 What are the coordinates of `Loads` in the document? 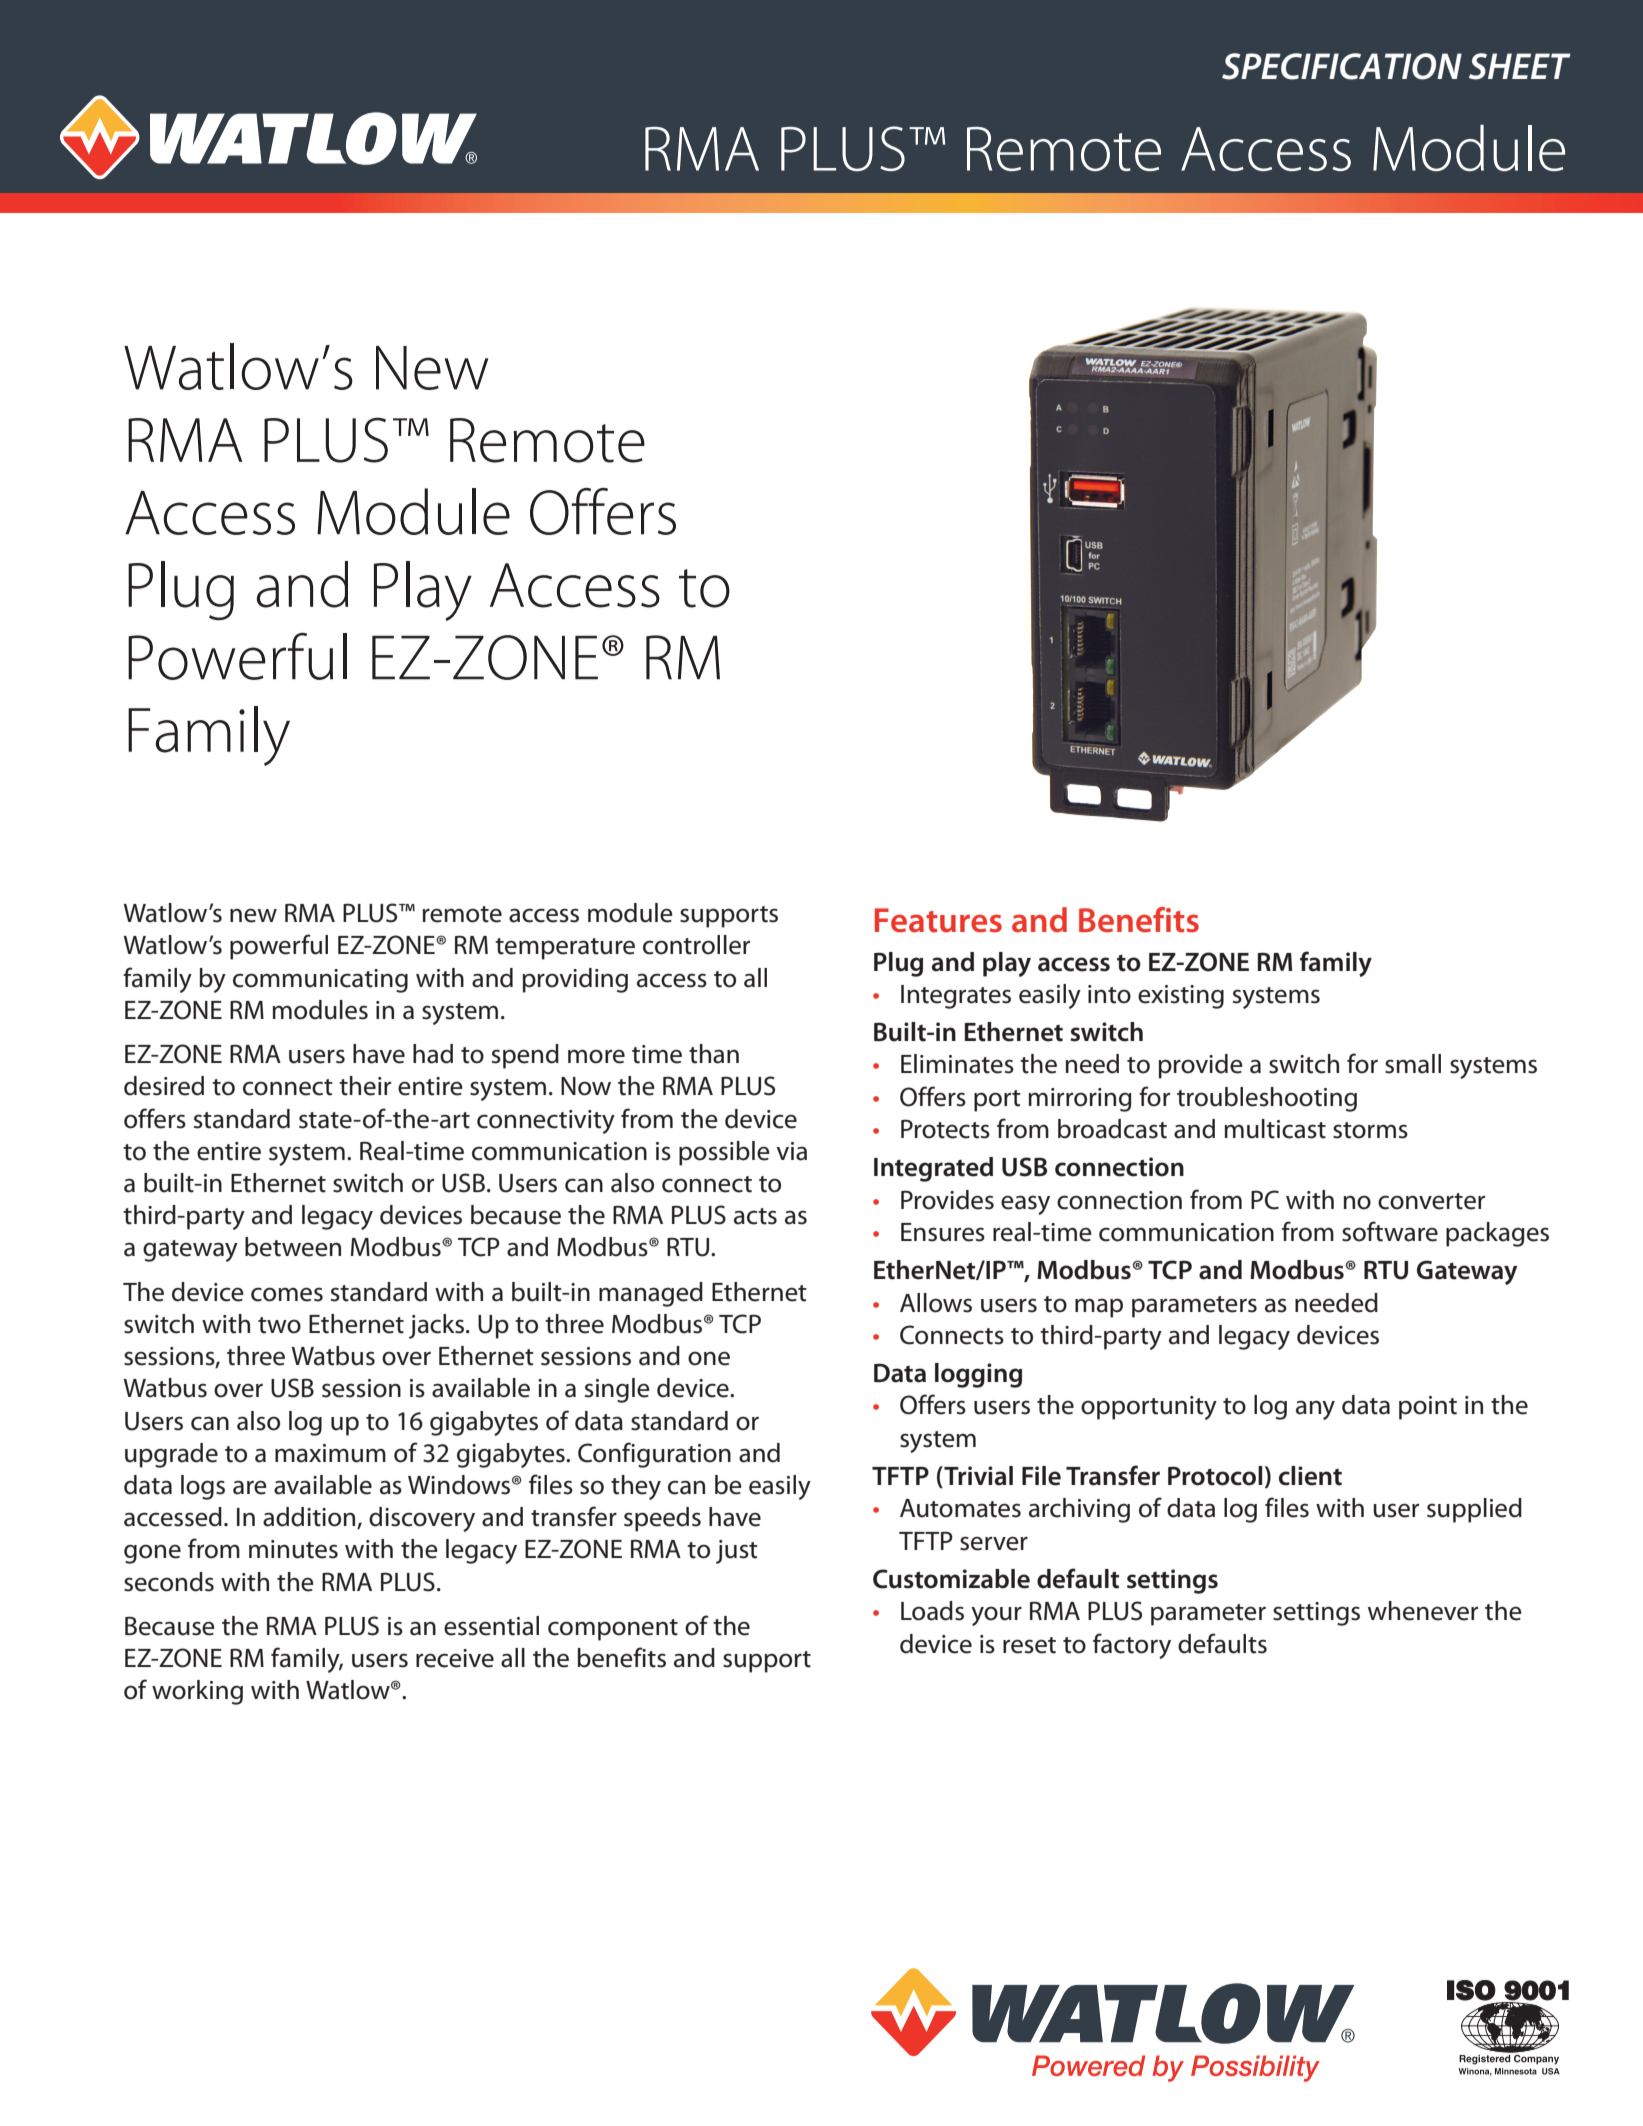 It's located at (932, 1611).
